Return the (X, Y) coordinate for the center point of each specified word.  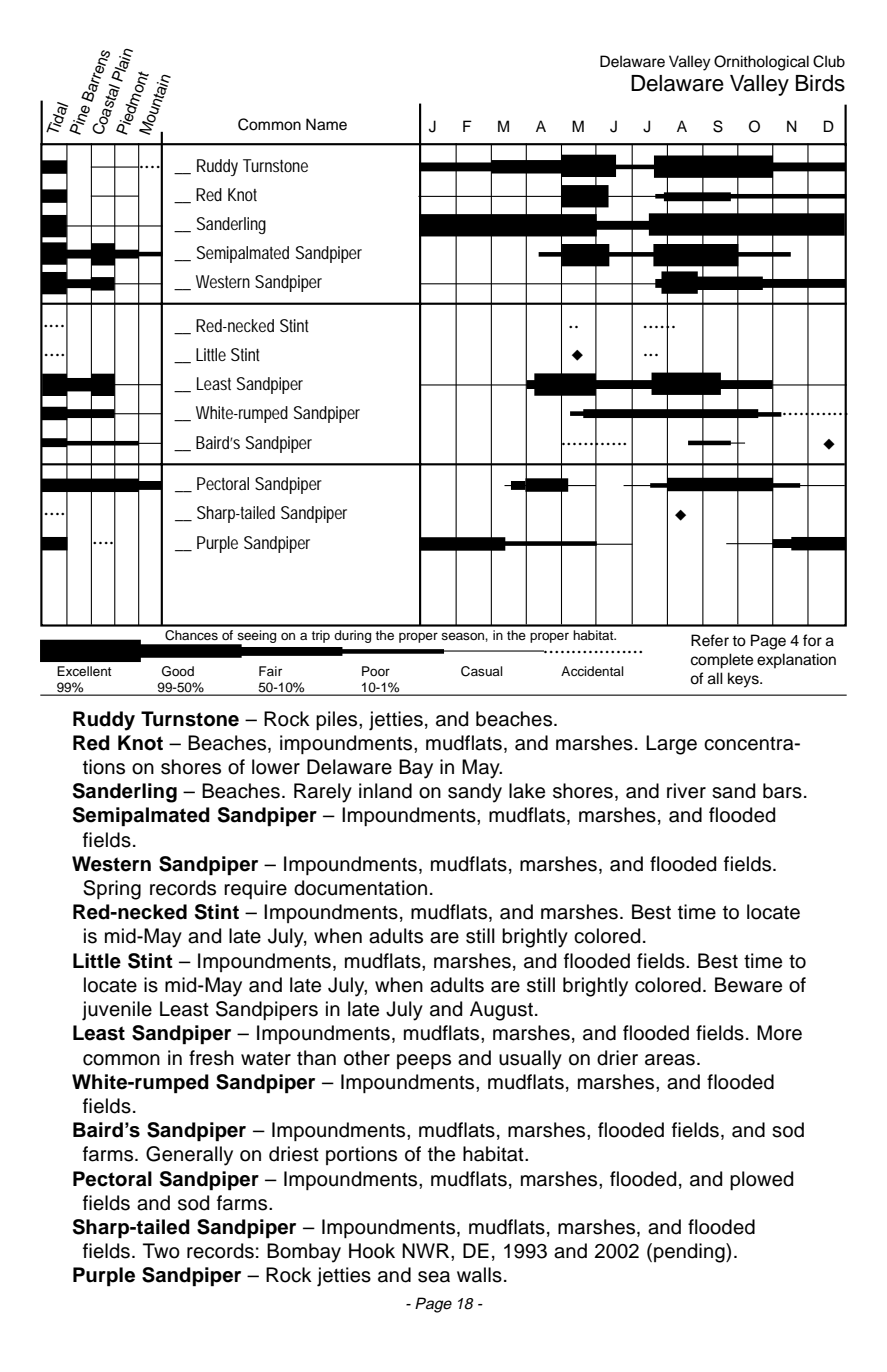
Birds (820, 83)
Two (161, 1251)
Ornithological (761, 63)
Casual (482, 671)
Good (178, 671)
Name (326, 124)
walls (479, 1275)
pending (690, 1253)
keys (744, 680)
